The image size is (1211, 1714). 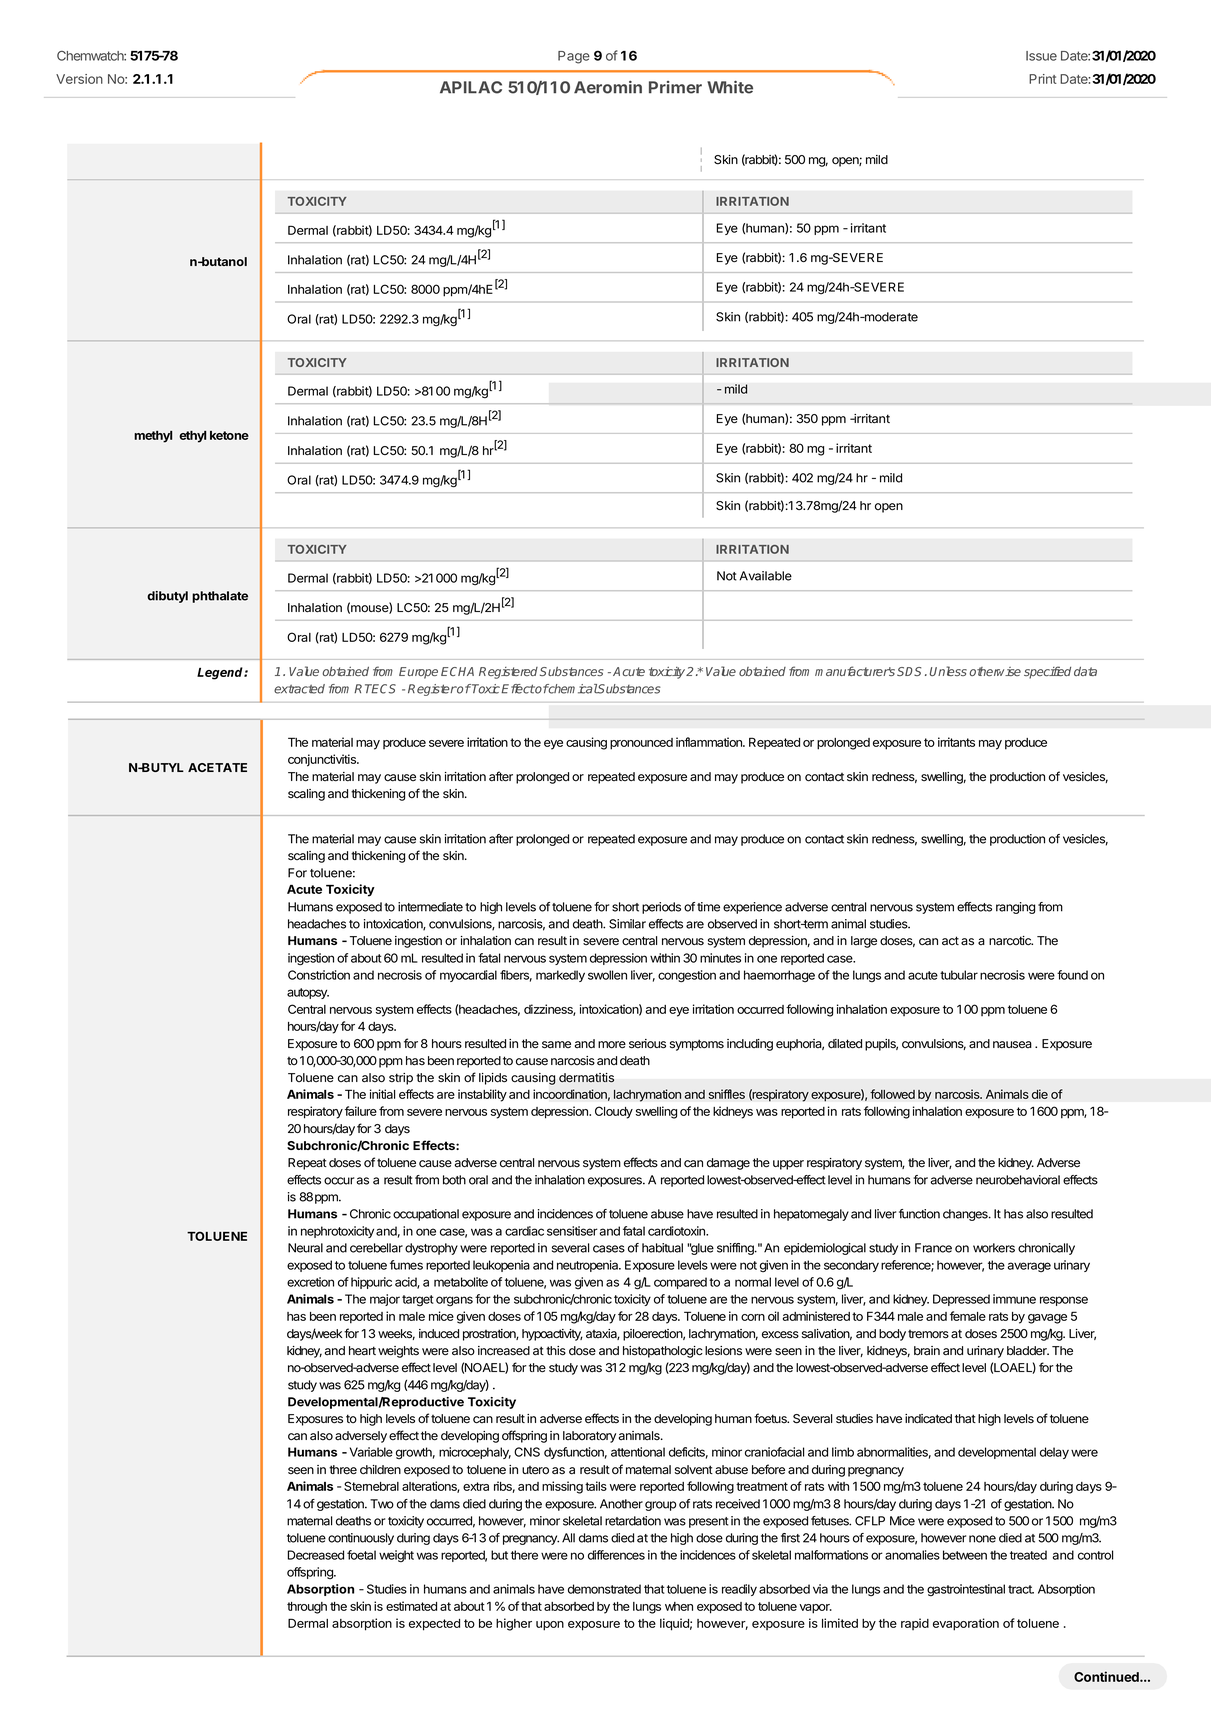 I want to click on Print, so click(x=1043, y=79).
